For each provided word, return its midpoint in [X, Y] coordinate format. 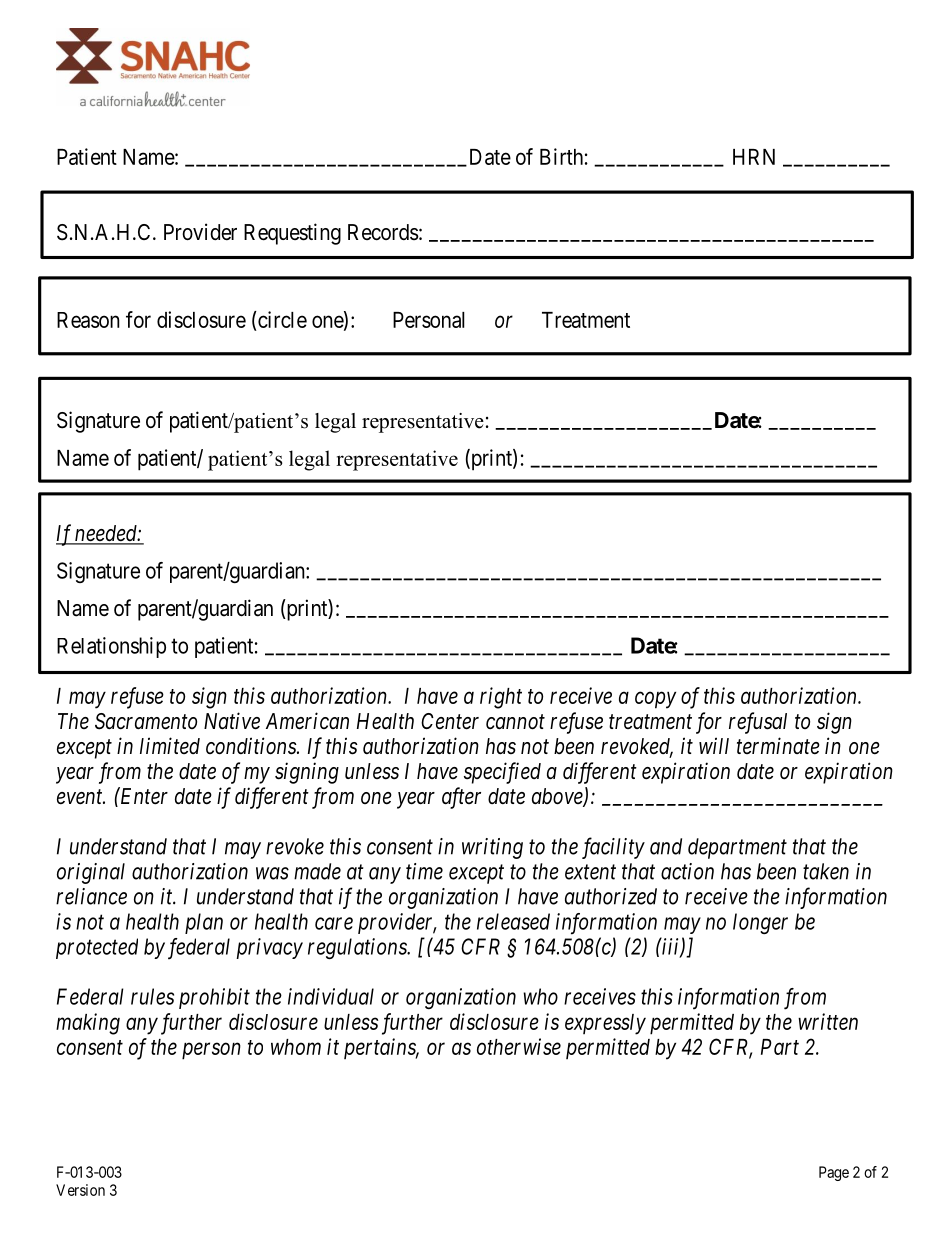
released [513, 921]
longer [760, 923]
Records [383, 232]
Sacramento [146, 721]
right [501, 698]
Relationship [111, 647]
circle [281, 319]
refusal [758, 723]
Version [80, 1190]
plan [204, 923]
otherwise [519, 1046]
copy [655, 700]
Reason [88, 320]
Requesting [292, 234]
